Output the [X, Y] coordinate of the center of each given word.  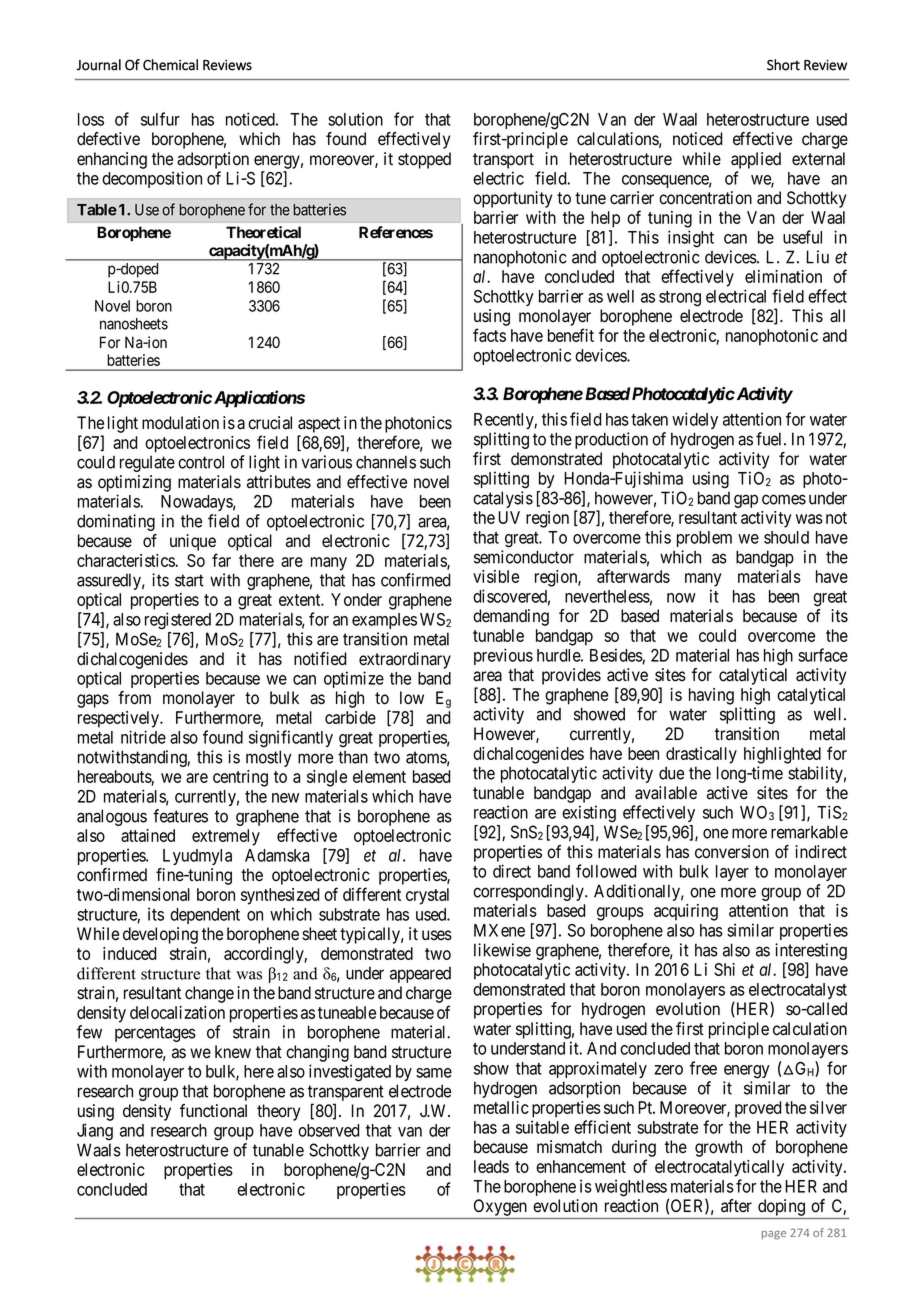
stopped [424, 160]
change [209, 994]
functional [213, 1111]
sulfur [160, 119]
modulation [180, 423]
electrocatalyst [798, 992]
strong [680, 299]
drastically [701, 755]
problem [704, 539]
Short [783, 65]
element [379, 776]
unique [193, 542]
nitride [143, 737]
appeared [420, 975]
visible [496, 576]
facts [489, 335]
